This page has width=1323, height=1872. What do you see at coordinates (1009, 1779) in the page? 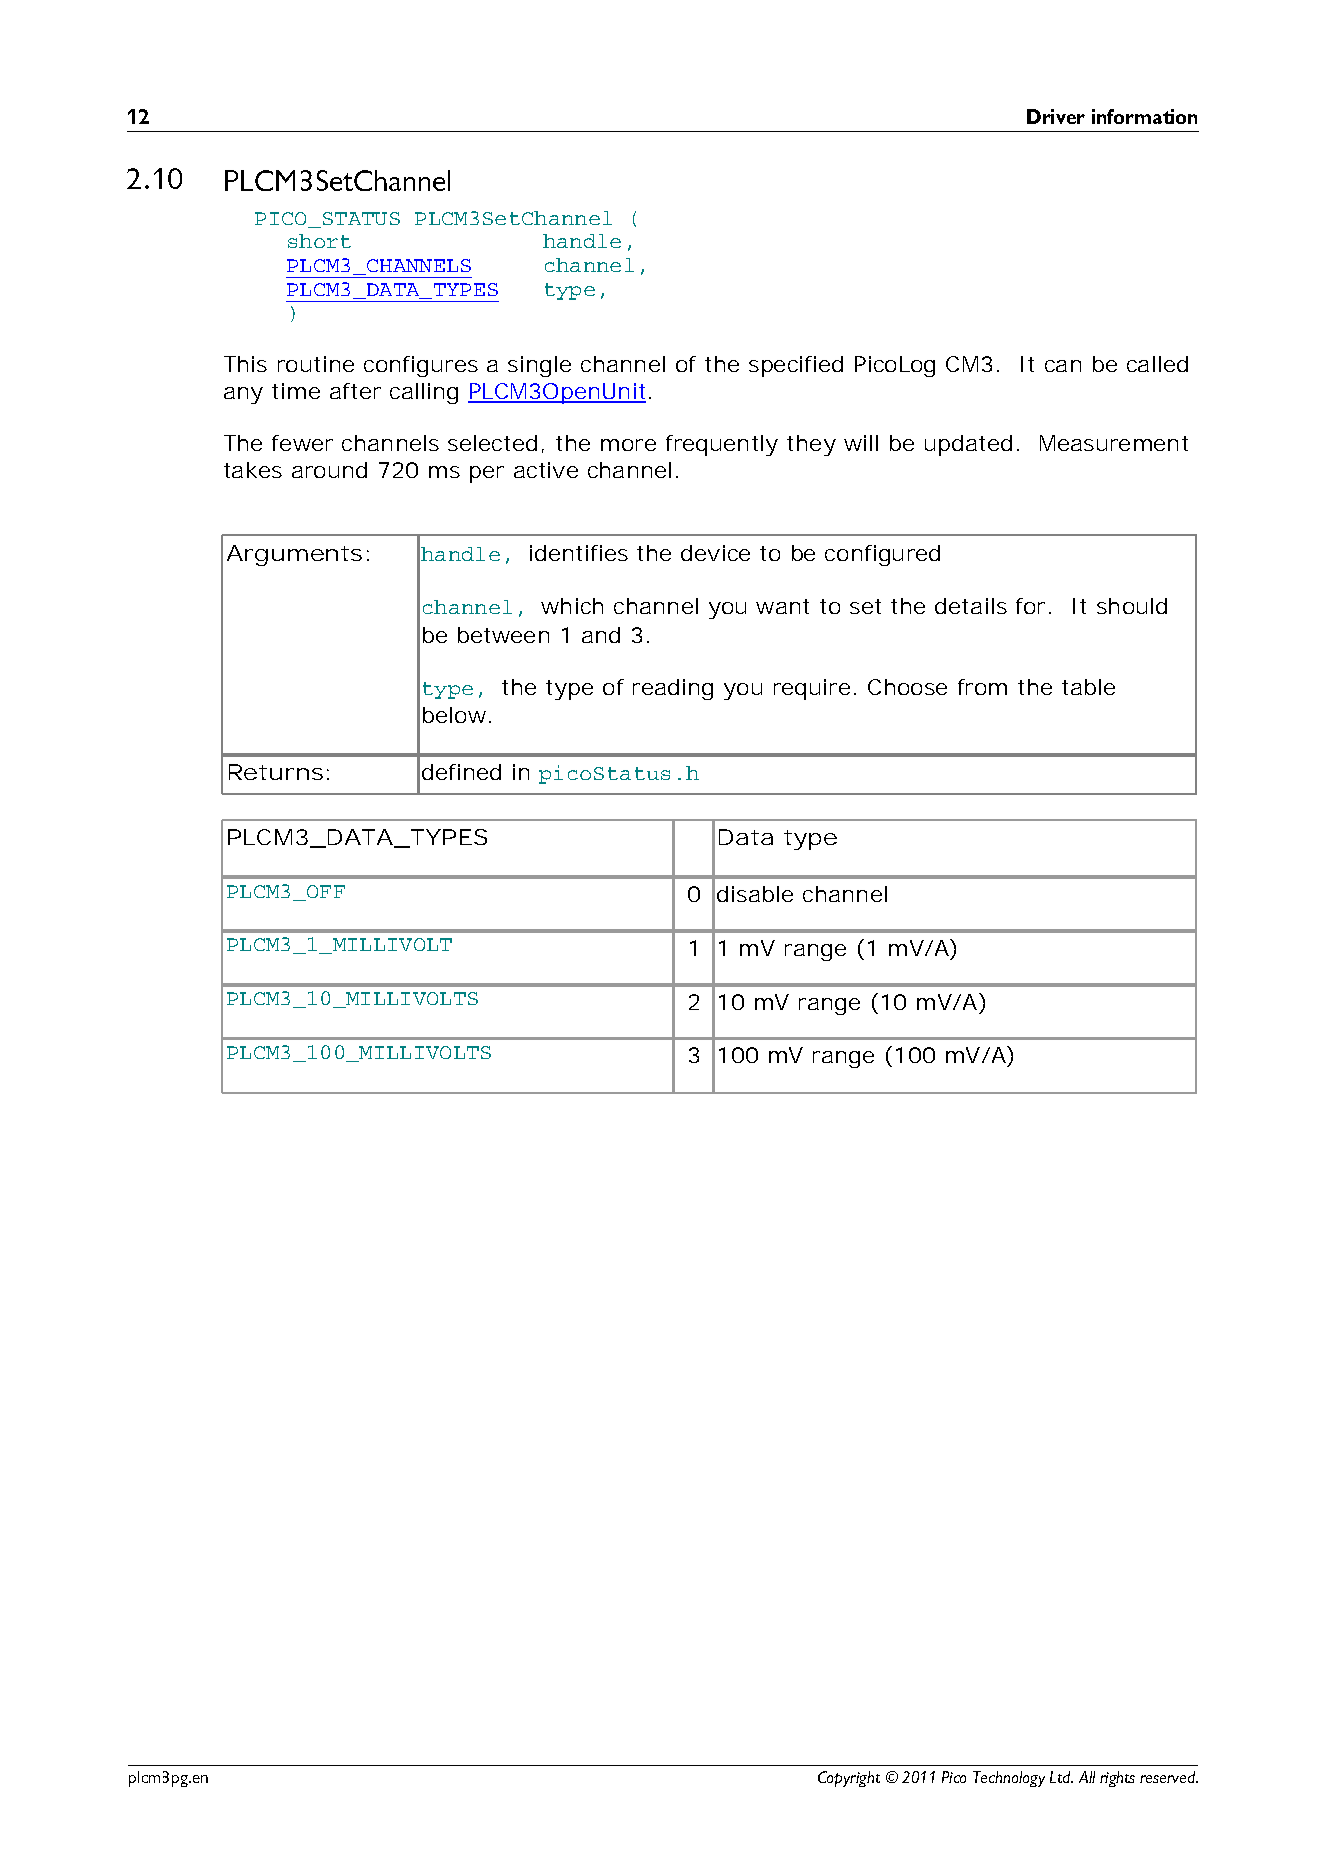
I see `Technology` at bounding box center [1009, 1779].
